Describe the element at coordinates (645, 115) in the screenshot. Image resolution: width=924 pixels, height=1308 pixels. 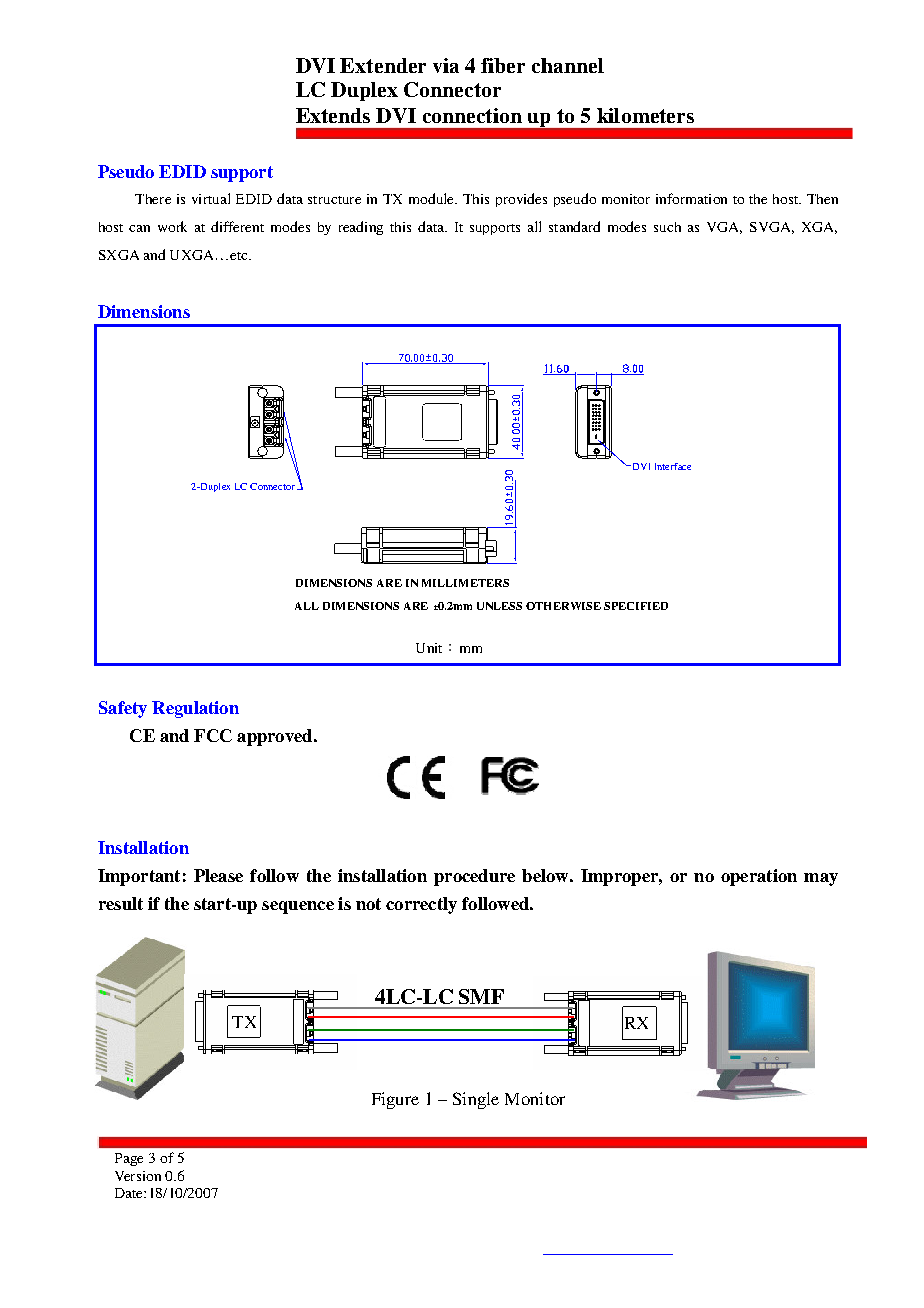
I see `kilometers` at that location.
